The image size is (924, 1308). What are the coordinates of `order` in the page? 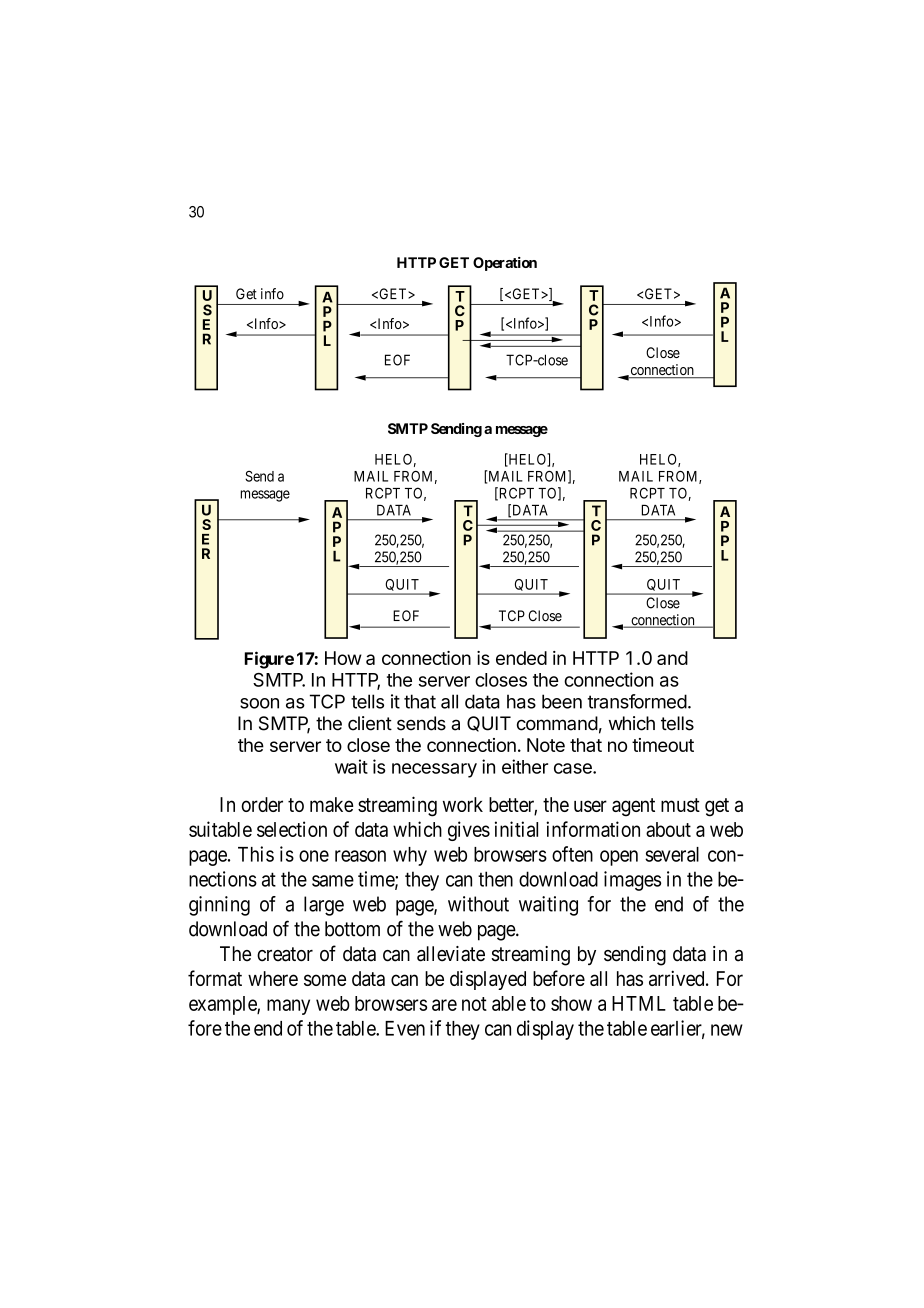 It's located at (262, 804).
